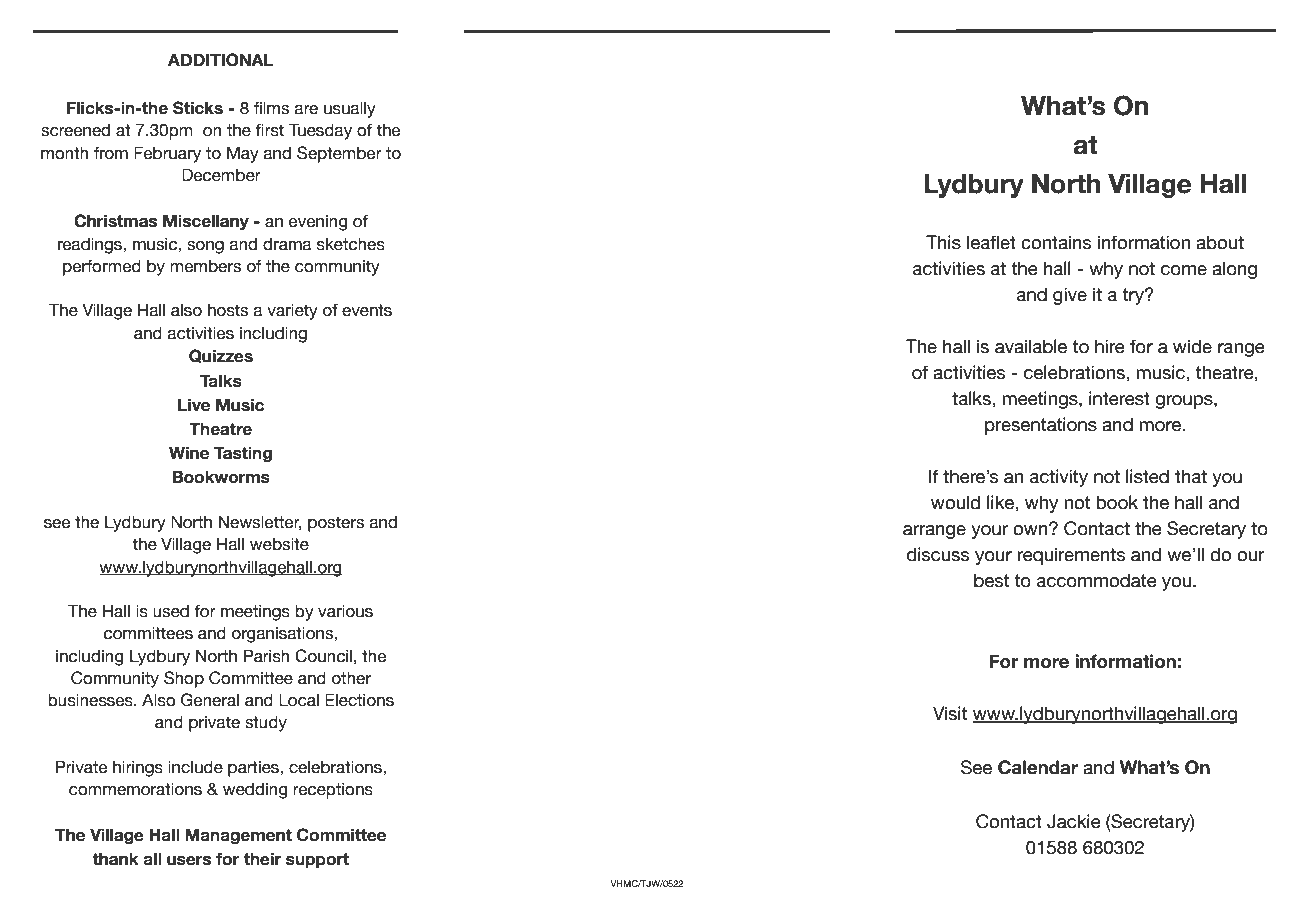 Image resolution: width=1308 pixels, height=924 pixels. I want to click on would, so click(955, 502).
